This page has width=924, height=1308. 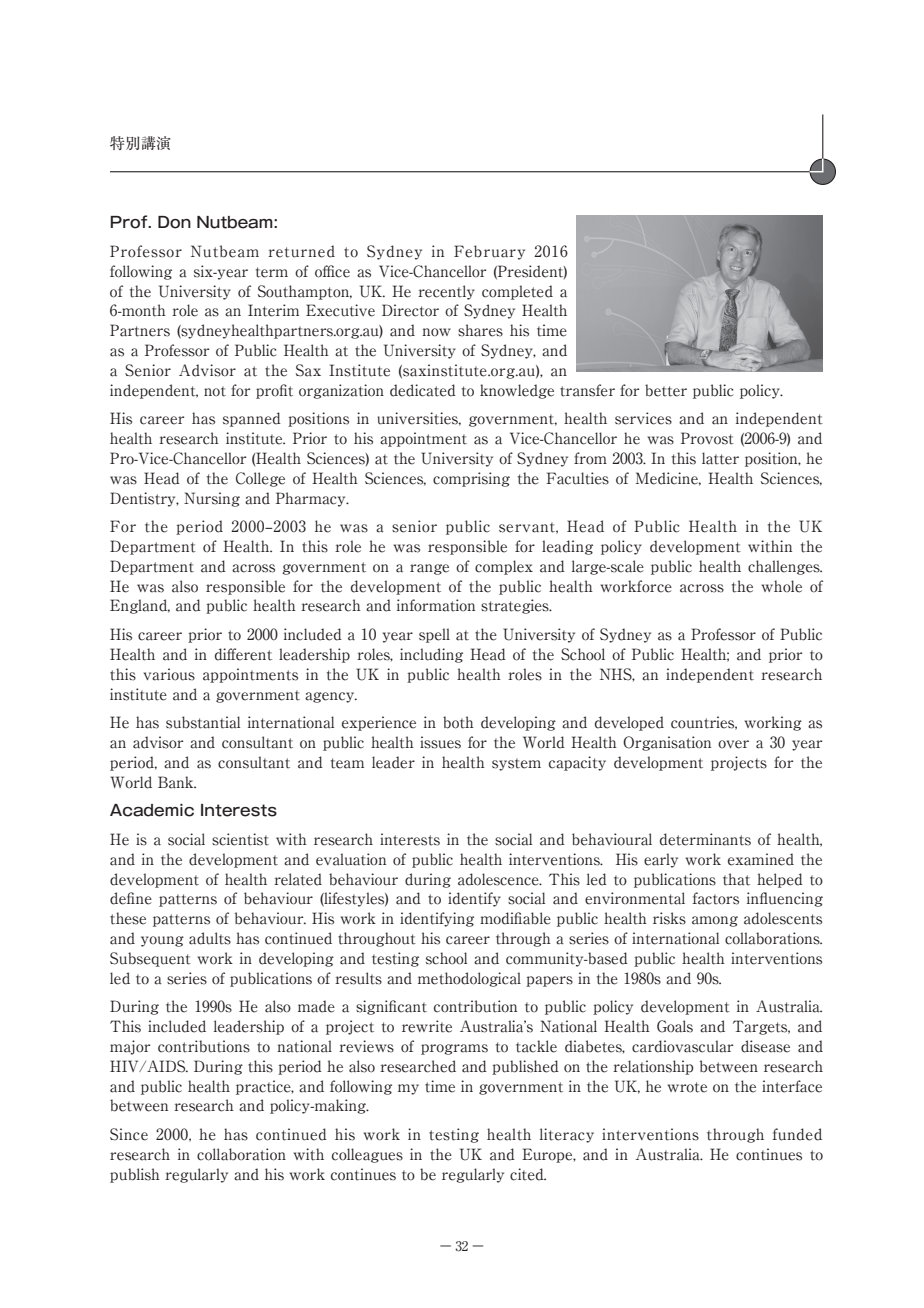 I want to click on both, so click(x=458, y=722).
